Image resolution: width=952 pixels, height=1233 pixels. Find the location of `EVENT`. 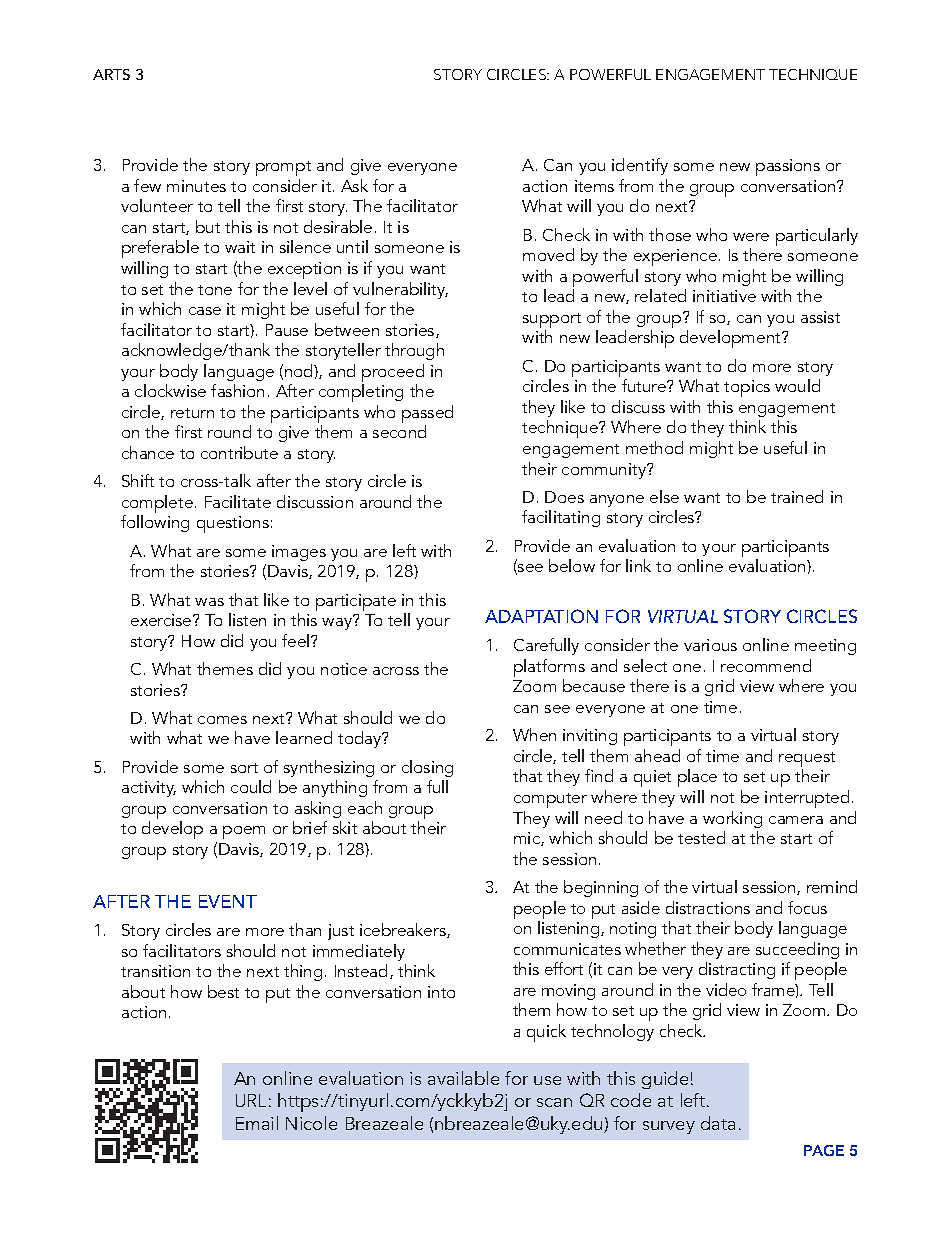

EVENT is located at coordinates (228, 901).
